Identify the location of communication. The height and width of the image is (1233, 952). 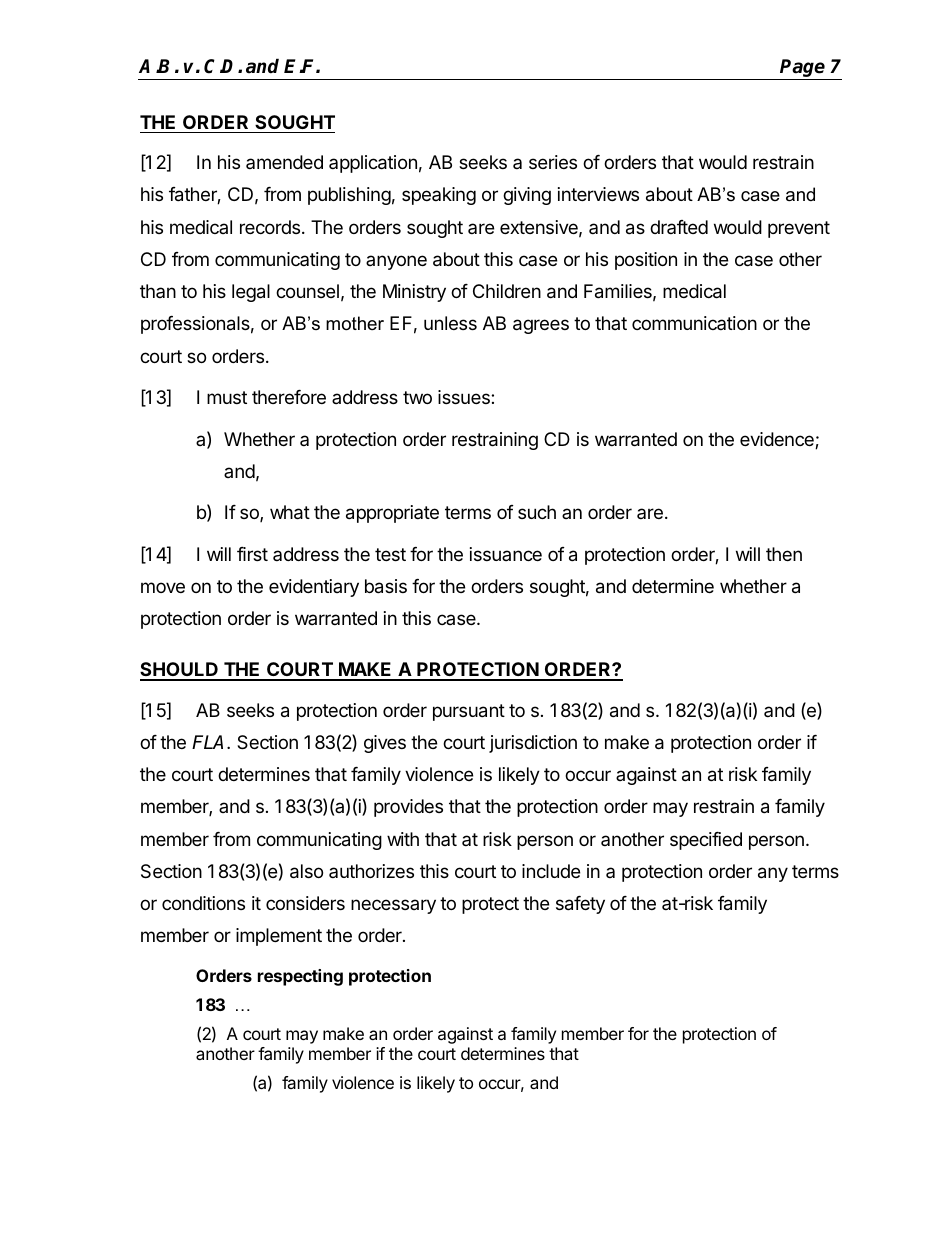
(694, 323).
